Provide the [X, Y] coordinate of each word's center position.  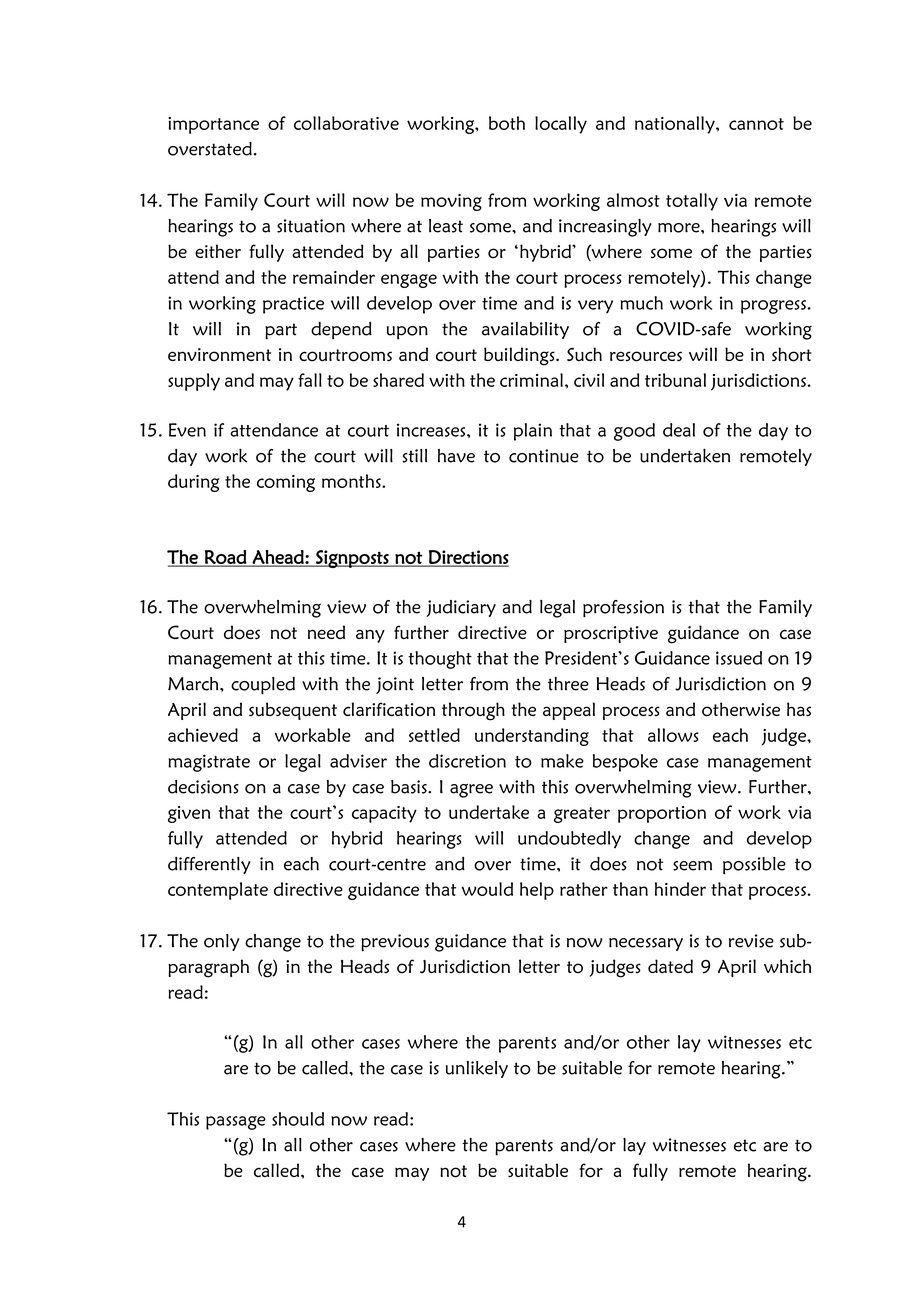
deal [679, 430]
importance [213, 125]
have [456, 456]
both [507, 123]
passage [236, 1123]
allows [673, 735]
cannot [756, 124]
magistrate [209, 763]
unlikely [477, 1069]
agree [471, 790]
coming [286, 483]
